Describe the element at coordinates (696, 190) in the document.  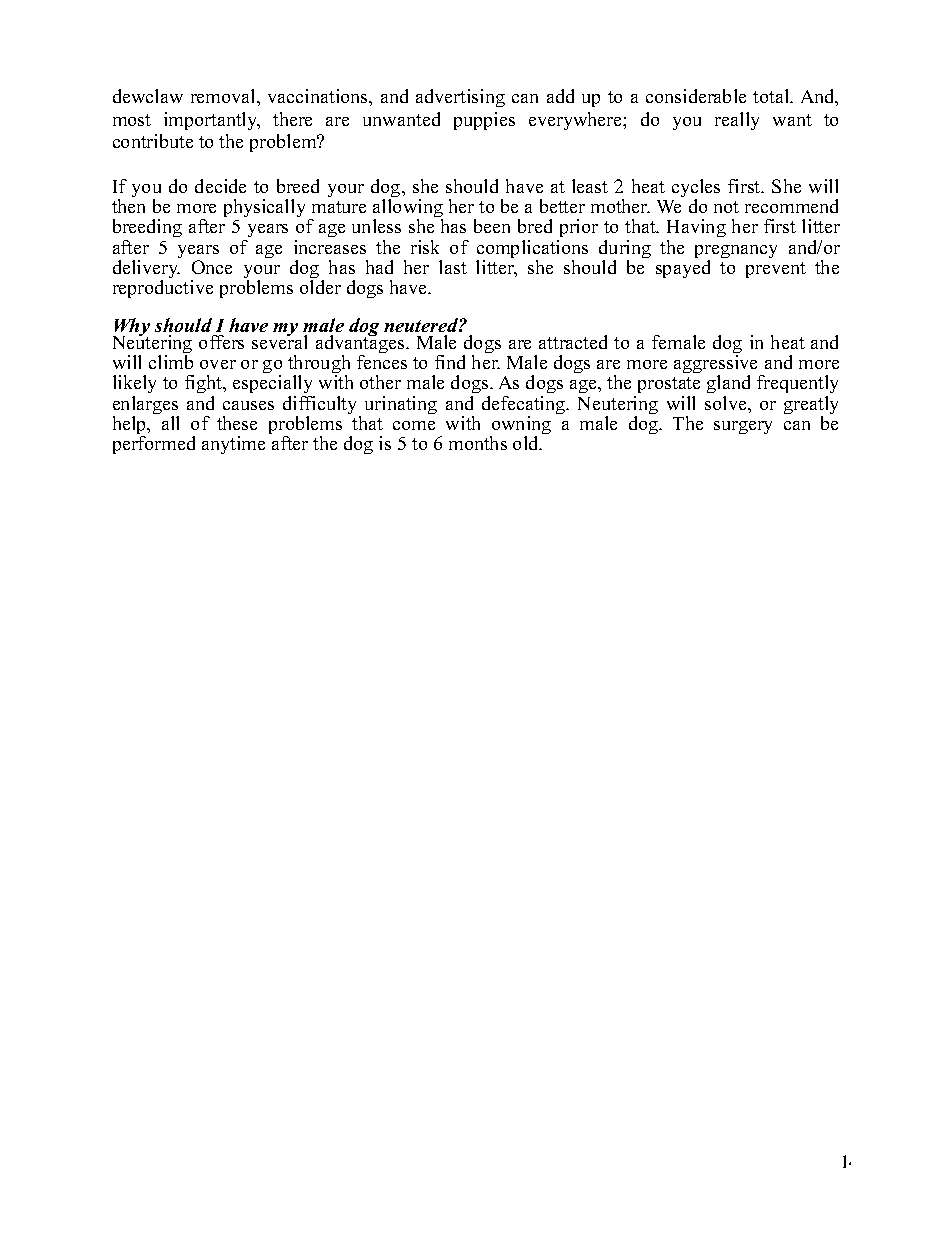
I see `cycles` at that location.
